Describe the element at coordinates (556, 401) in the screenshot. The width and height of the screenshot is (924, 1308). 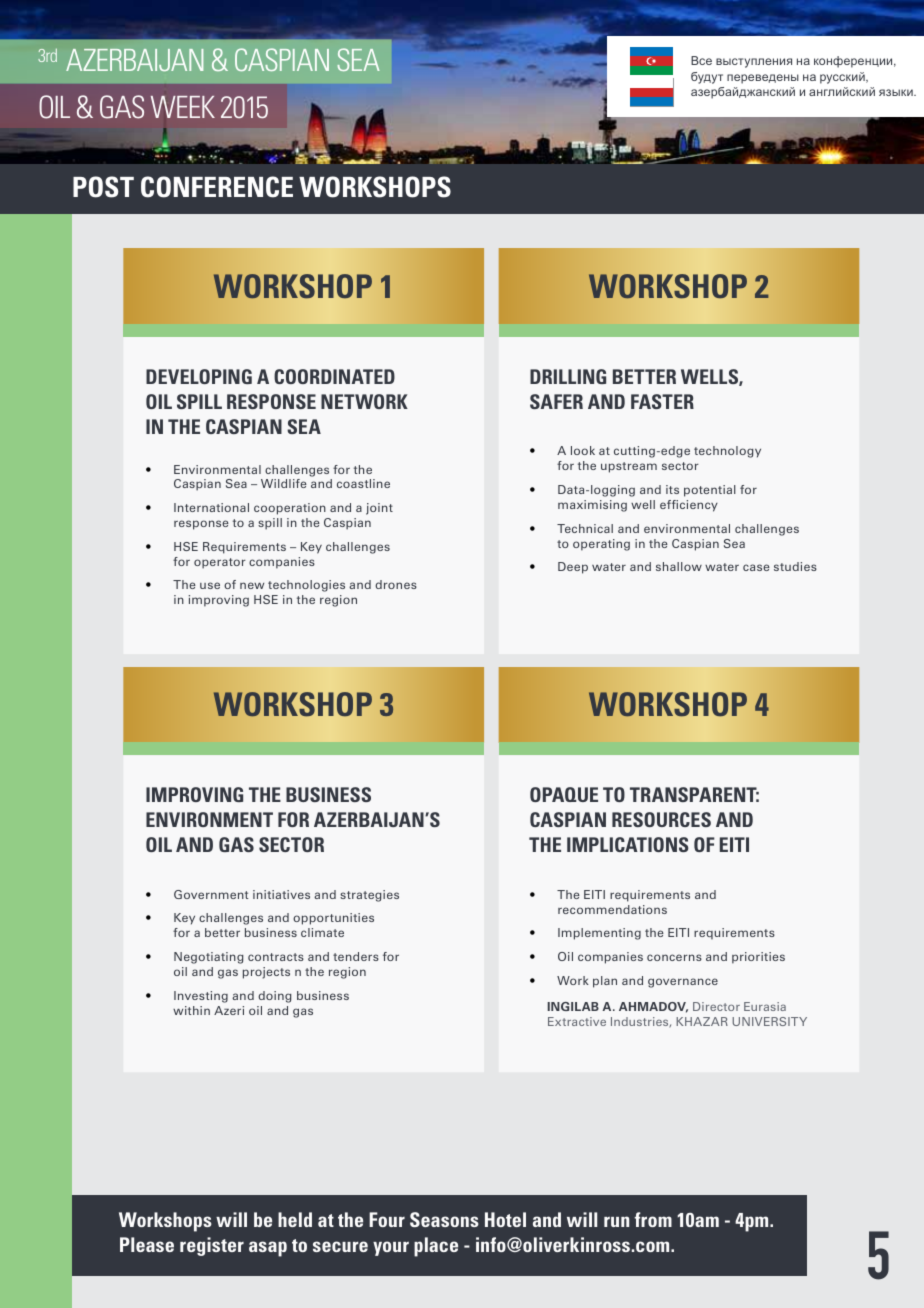
I see `SAFER` at that location.
